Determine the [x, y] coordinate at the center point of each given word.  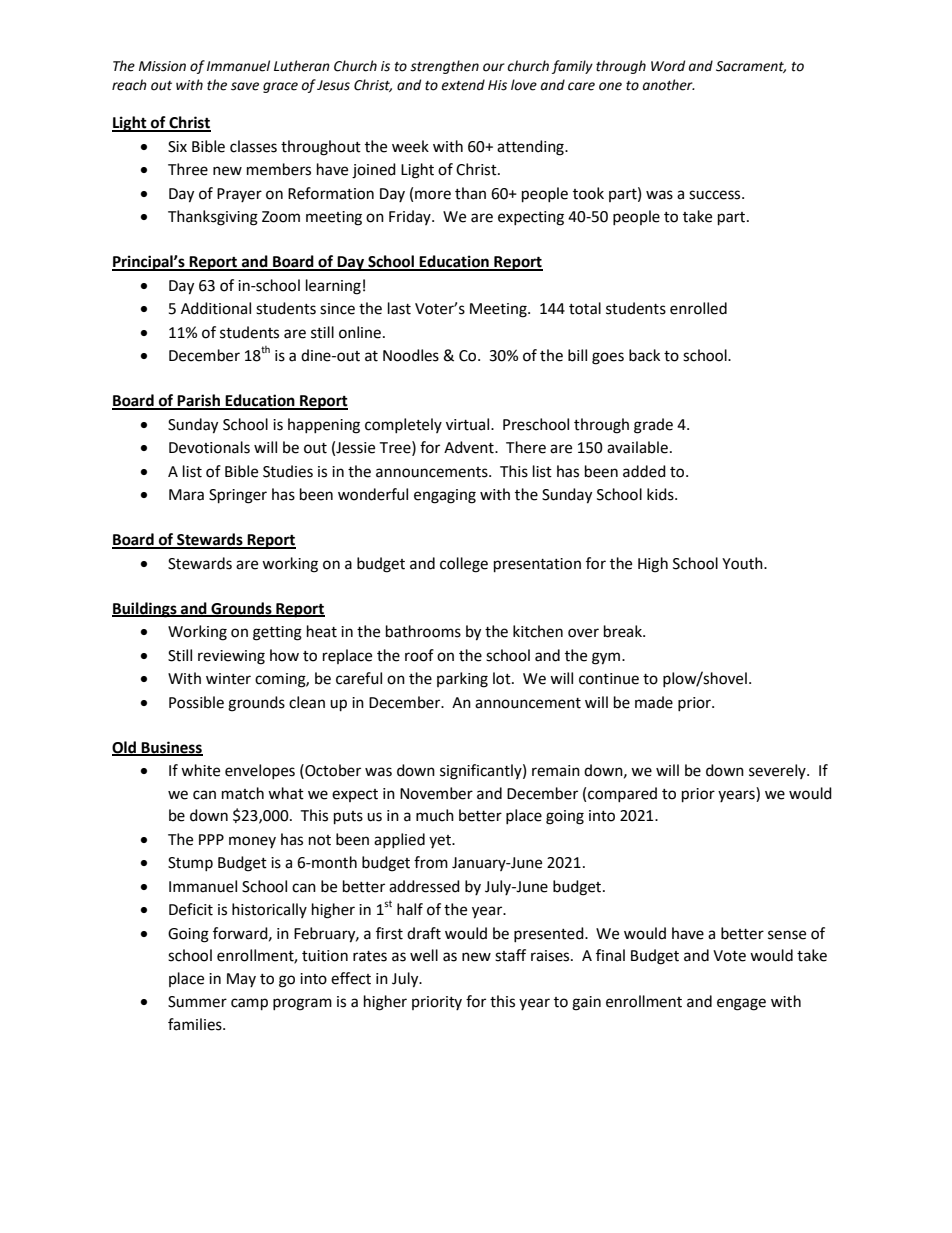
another [669, 85]
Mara [186, 495]
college [464, 565]
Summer [197, 1002]
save [245, 86]
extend [463, 85]
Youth [743, 563]
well [424, 955]
